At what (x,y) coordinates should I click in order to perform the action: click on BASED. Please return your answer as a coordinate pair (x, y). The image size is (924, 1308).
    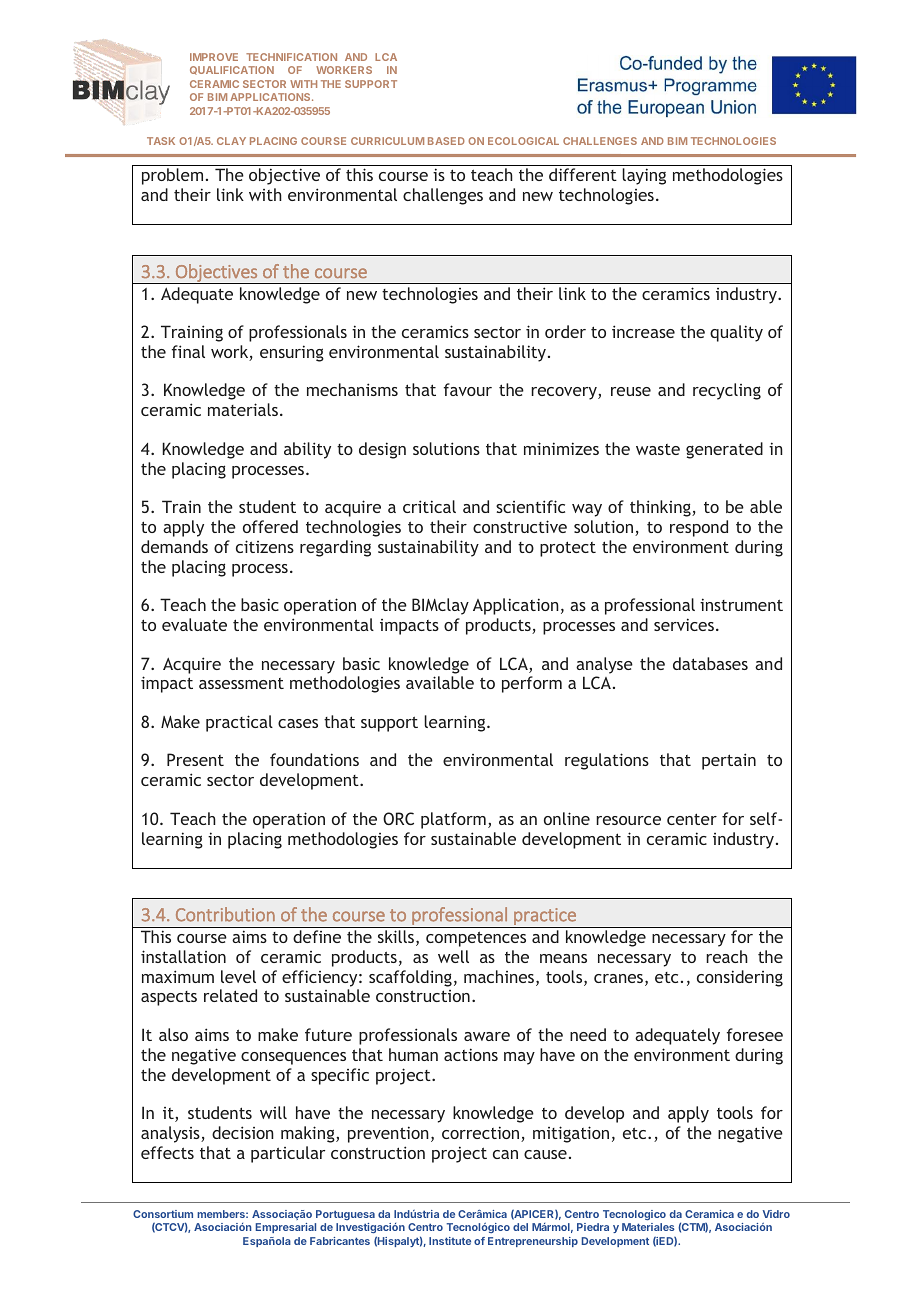
    Looking at the image, I should click on (446, 141).
